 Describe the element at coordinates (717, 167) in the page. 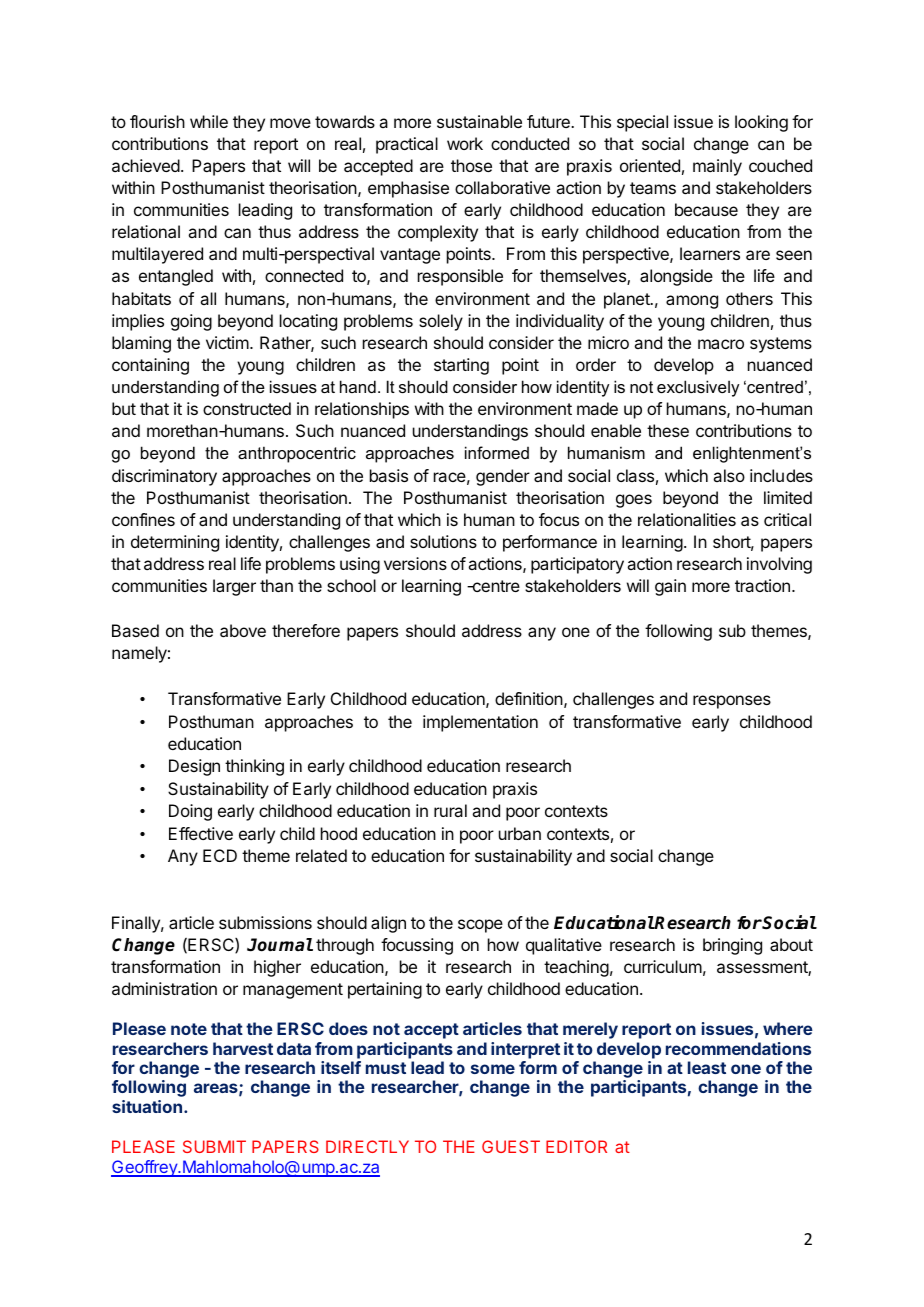

I see `mainly` at that location.
